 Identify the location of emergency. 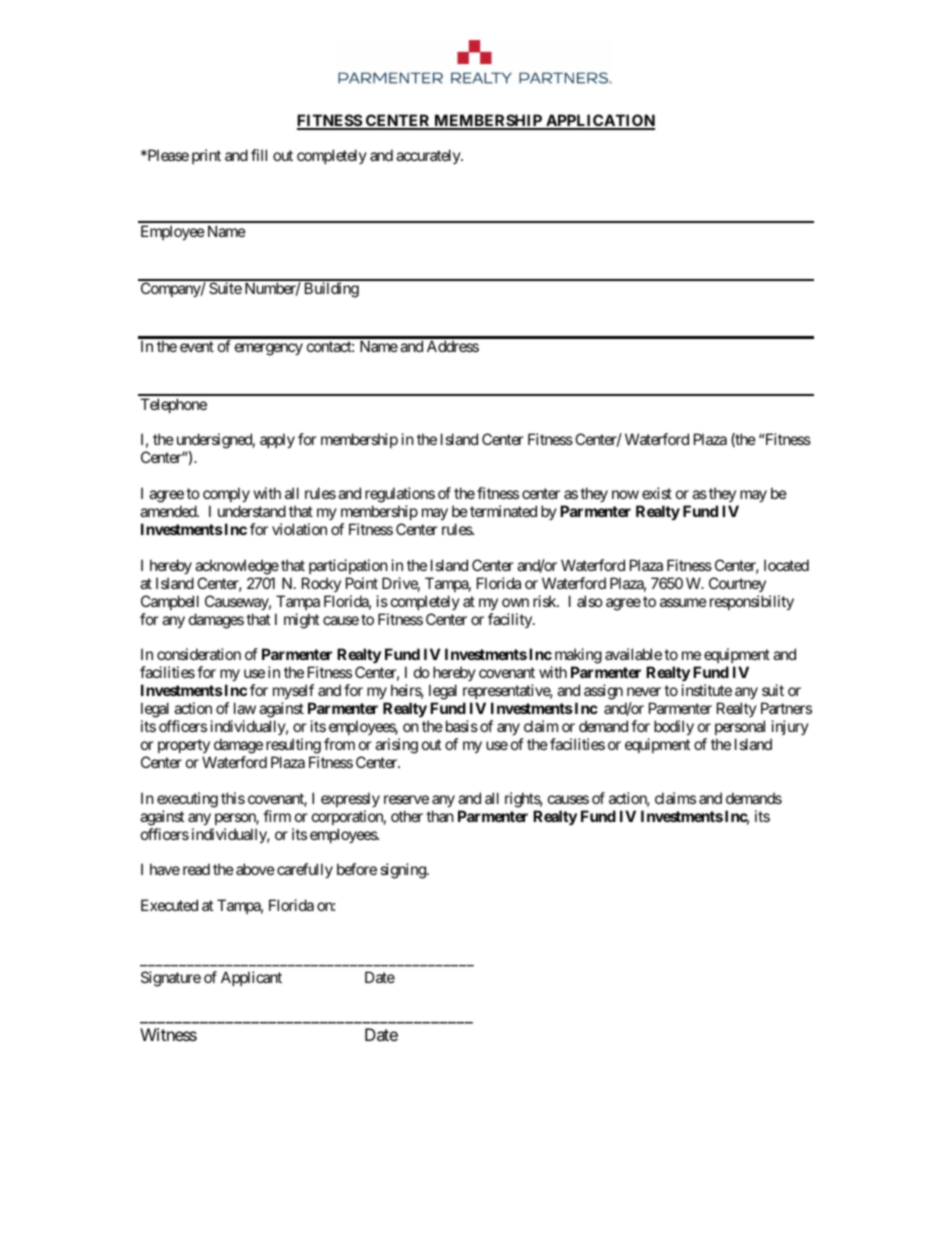
(269, 349).
